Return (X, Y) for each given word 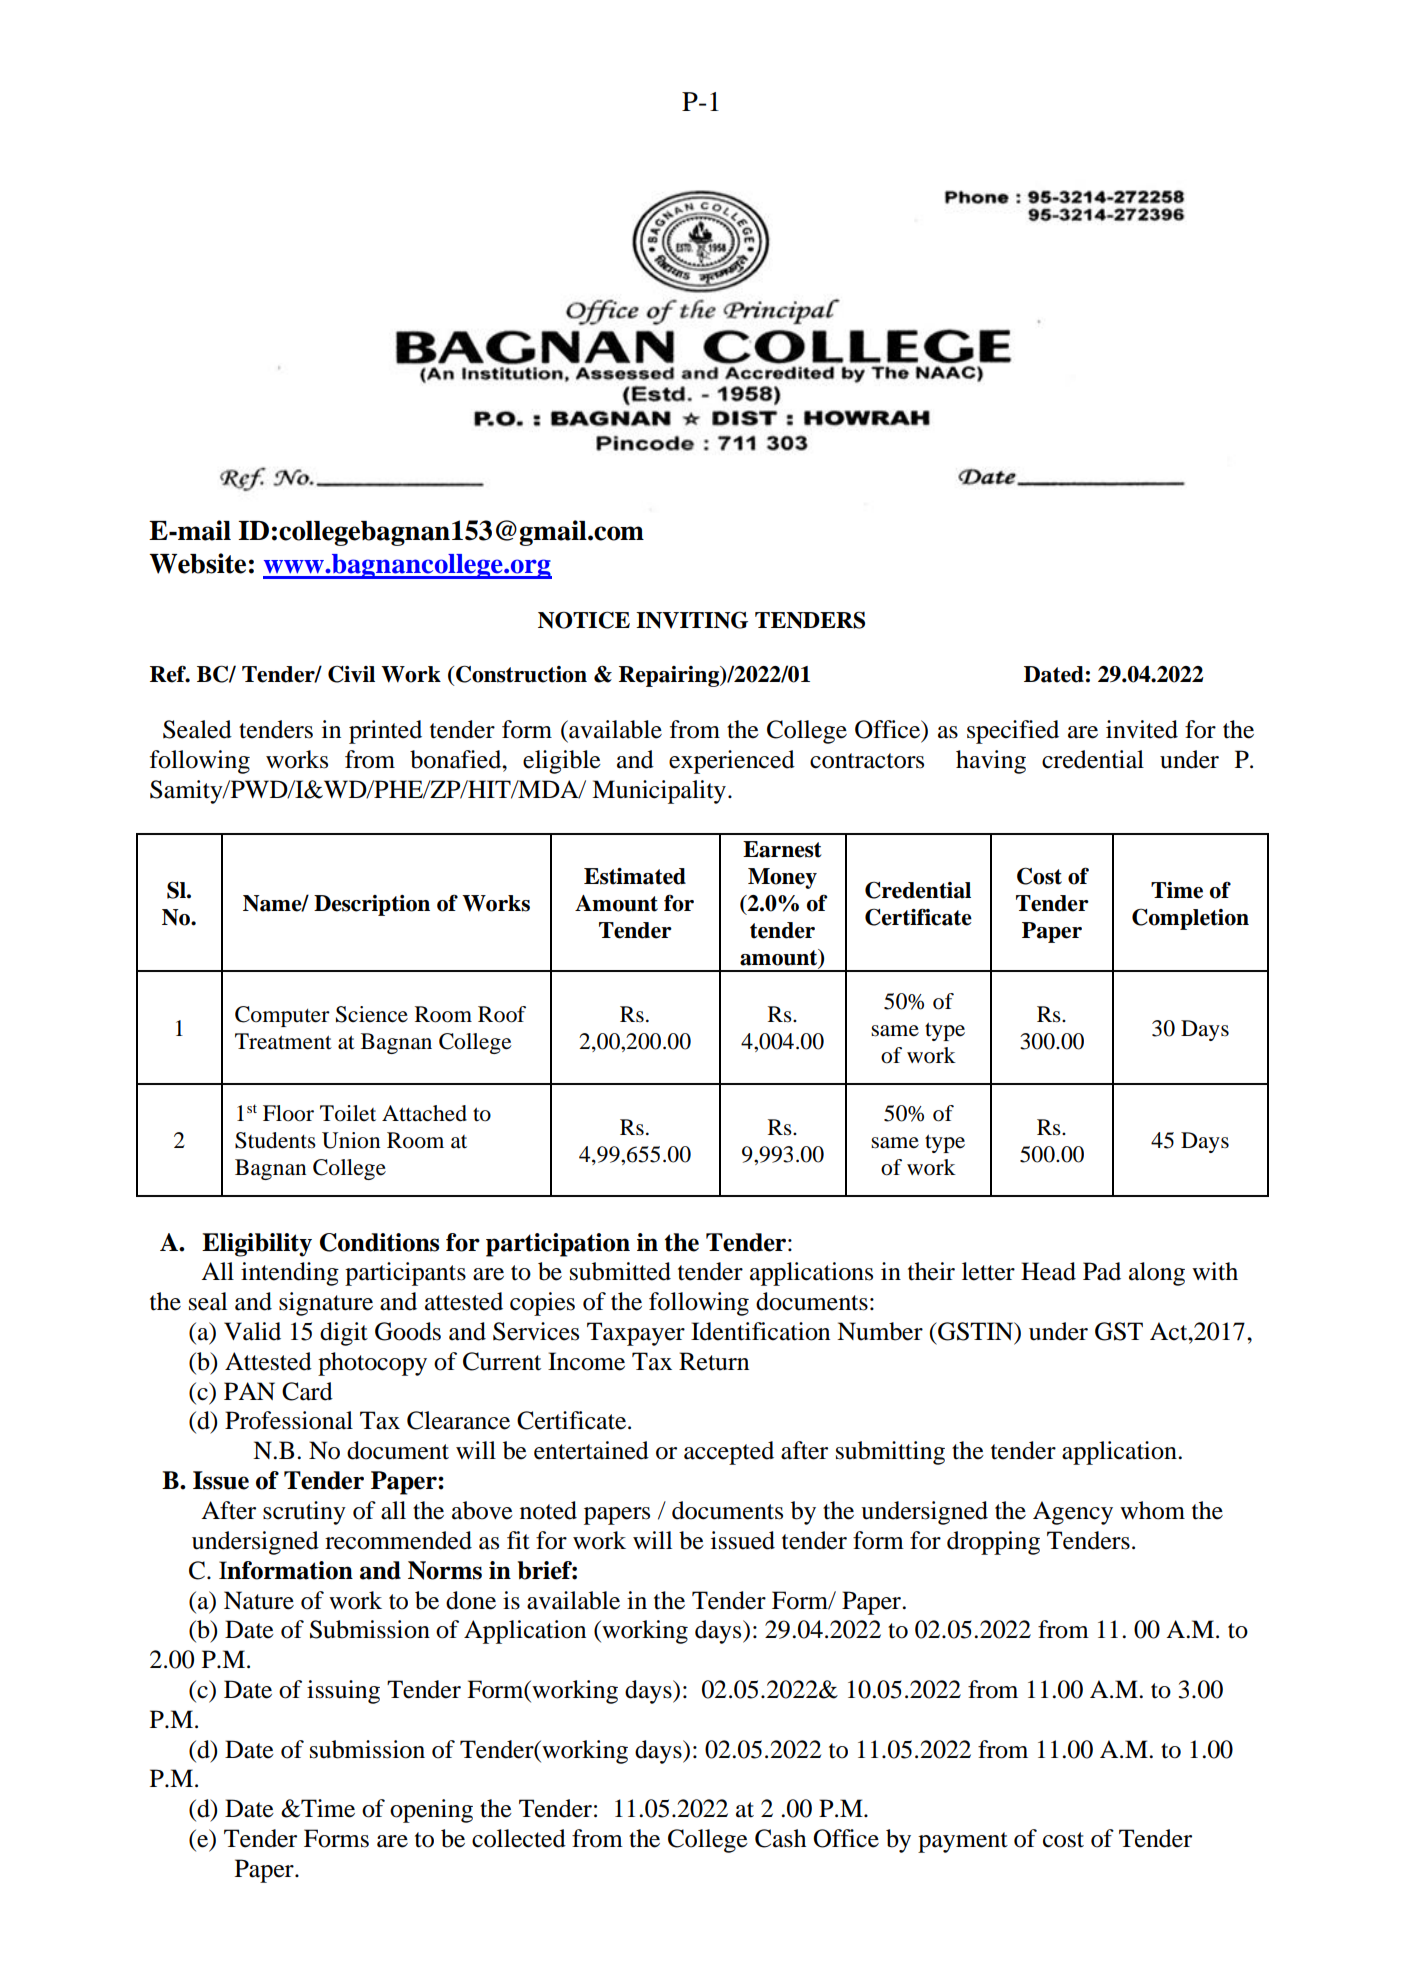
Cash (780, 1838)
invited (1142, 729)
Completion (1190, 919)
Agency (1073, 1513)
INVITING (692, 620)
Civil (351, 674)
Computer (282, 1016)
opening (431, 1811)
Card (307, 1391)
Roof (502, 1014)
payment (963, 1842)
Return (714, 1361)
